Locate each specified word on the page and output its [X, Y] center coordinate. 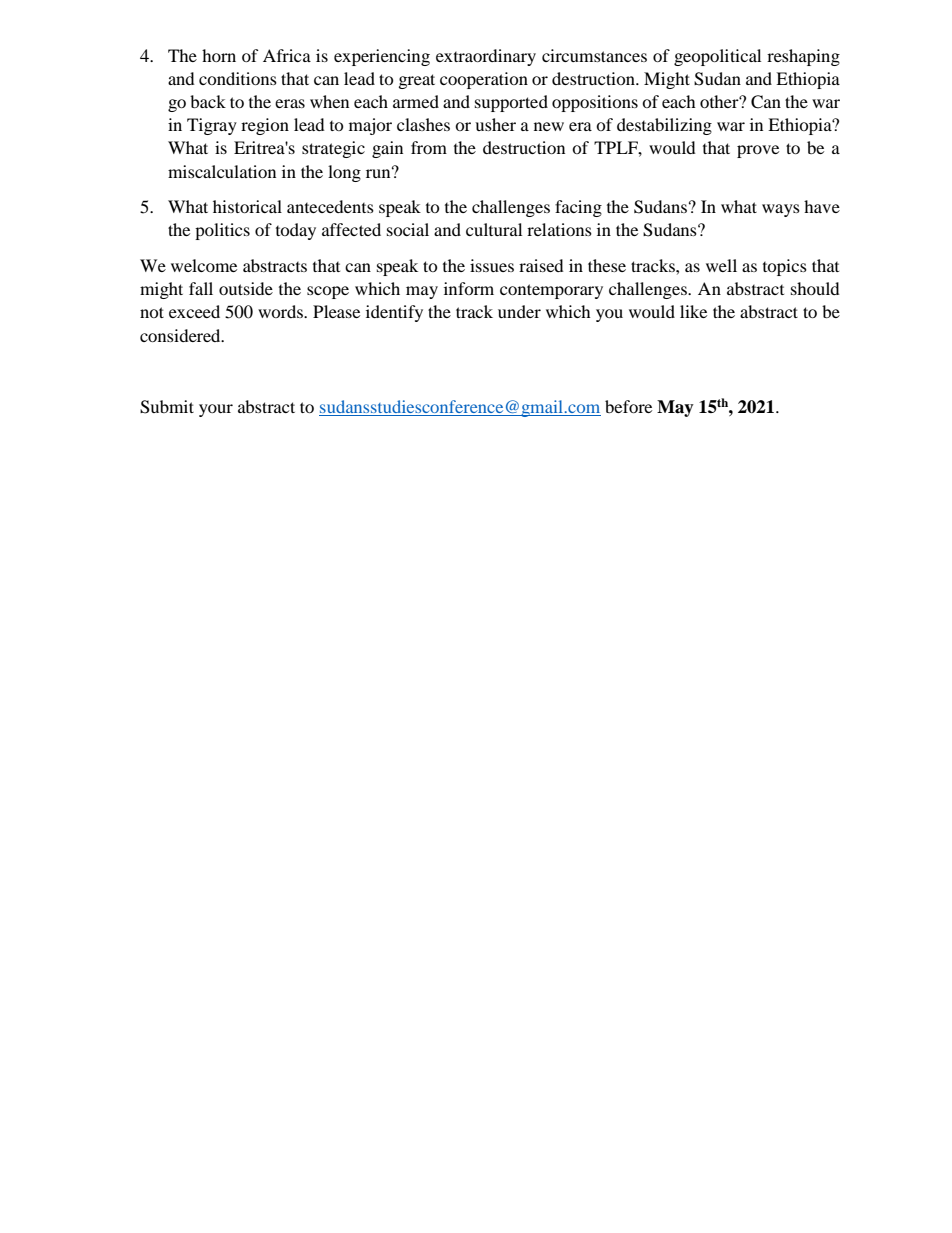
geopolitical [717, 57]
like [693, 311]
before [628, 406]
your [216, 410]
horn [219, 55]
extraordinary [486, 57]
